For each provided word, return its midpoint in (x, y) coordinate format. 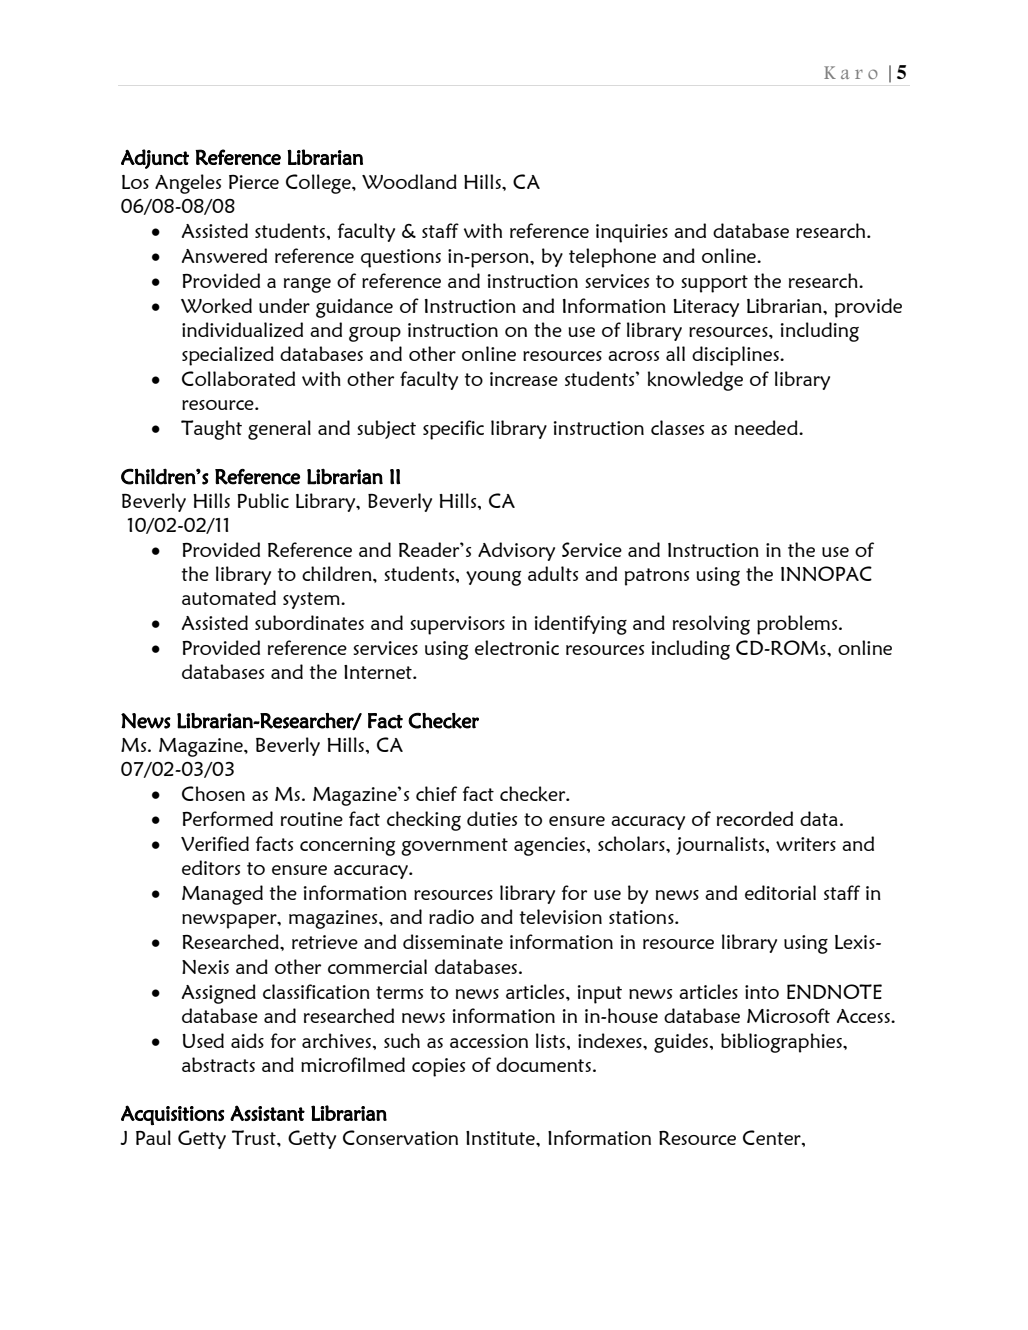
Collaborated (238, 378)
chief (436, 793)
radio (451, 916)
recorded (755, 818)
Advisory (516, 551)
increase (524, 379)
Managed (222, 895)
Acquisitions (172, 1115)
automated (229, 597)
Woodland (409, 181)
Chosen (213, 793)
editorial (780, 892)
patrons (657, 577)
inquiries (632, 233)
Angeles (188, 184)
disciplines (736, 356)
